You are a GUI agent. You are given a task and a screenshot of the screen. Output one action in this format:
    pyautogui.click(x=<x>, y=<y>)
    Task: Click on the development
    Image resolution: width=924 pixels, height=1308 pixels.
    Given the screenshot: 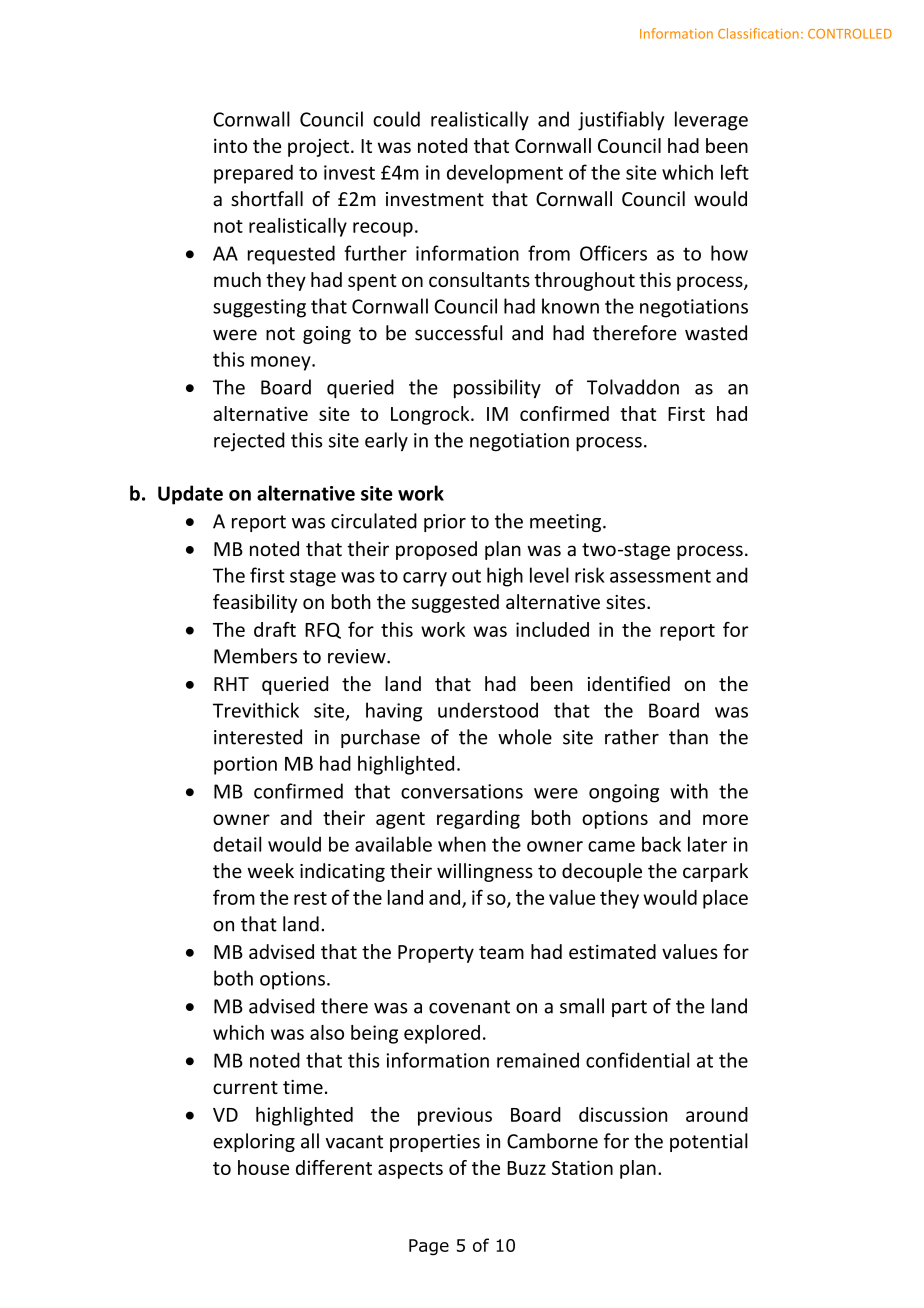 What is the action you would take?
    pyautogui.click(x=505, y=174)
